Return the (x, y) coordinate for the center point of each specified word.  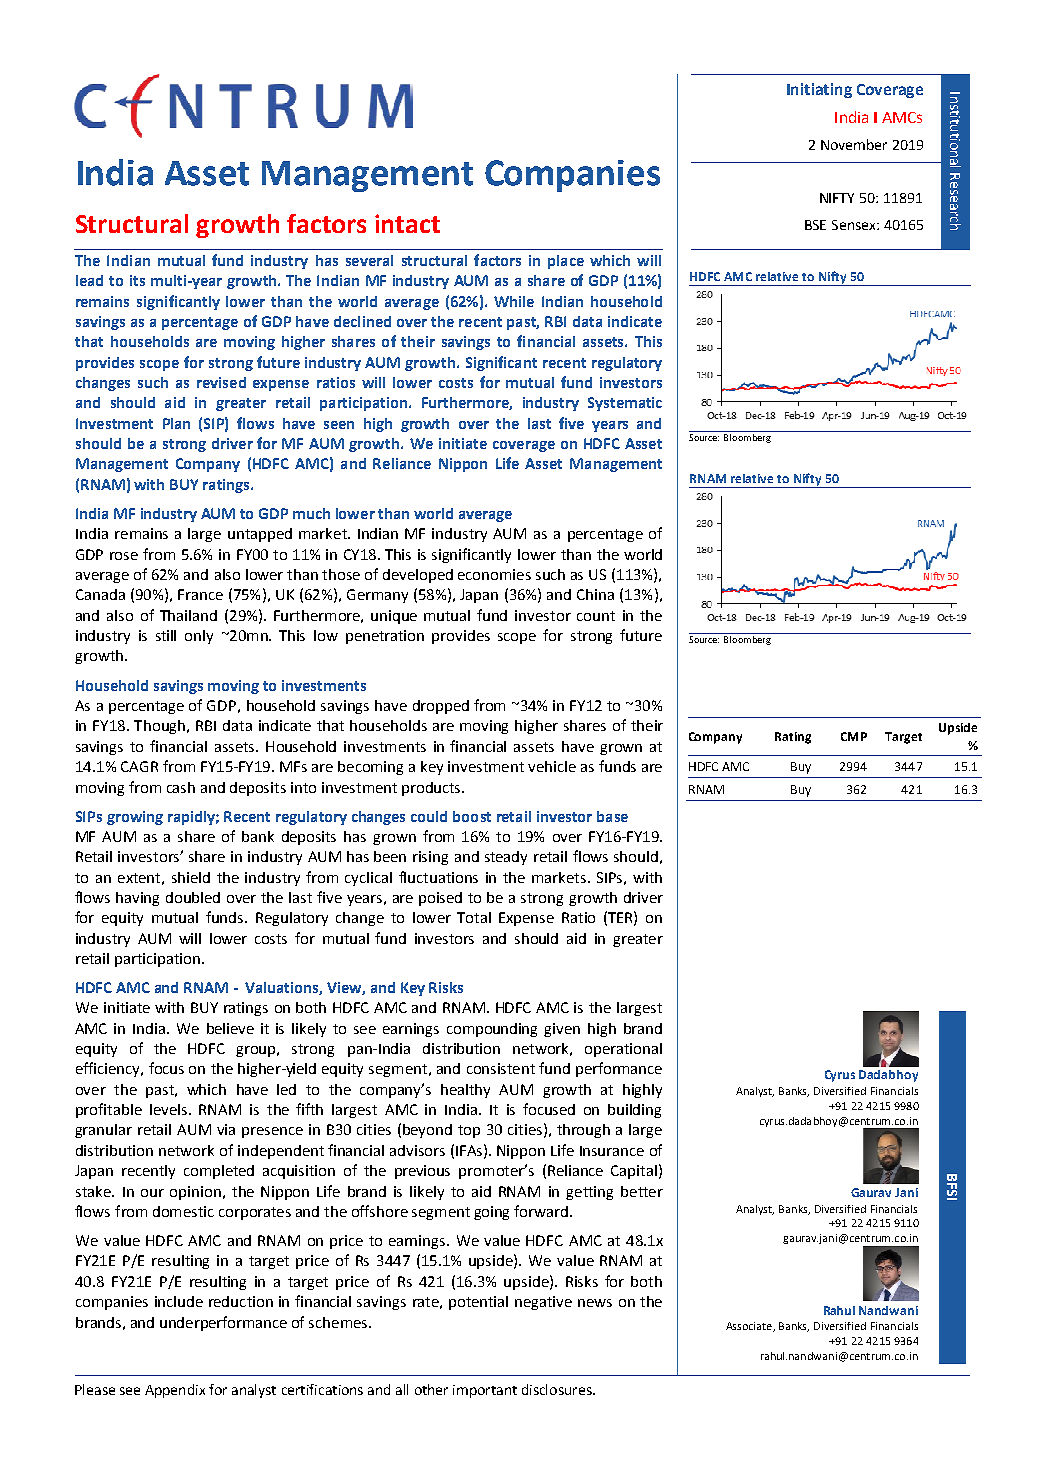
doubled (193, 897)
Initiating (819, 90)
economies (494, 574)
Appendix (175, 1391)
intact (407, 223)
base (612, 816)
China (595, 594)
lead (89, 280)
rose (124, 556)
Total (474, 917)
